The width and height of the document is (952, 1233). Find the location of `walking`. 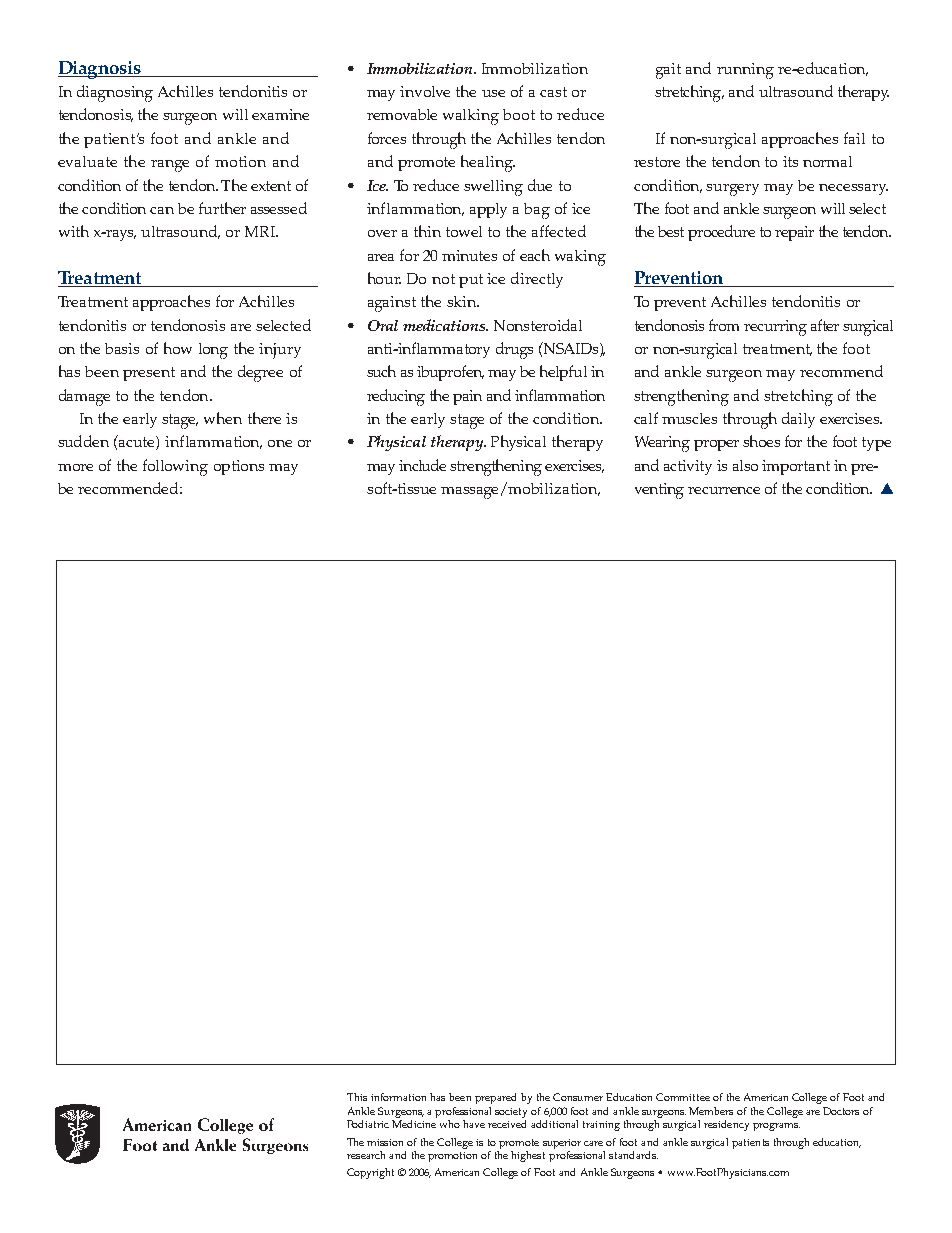

walking is located at coordinates (471, 117).
